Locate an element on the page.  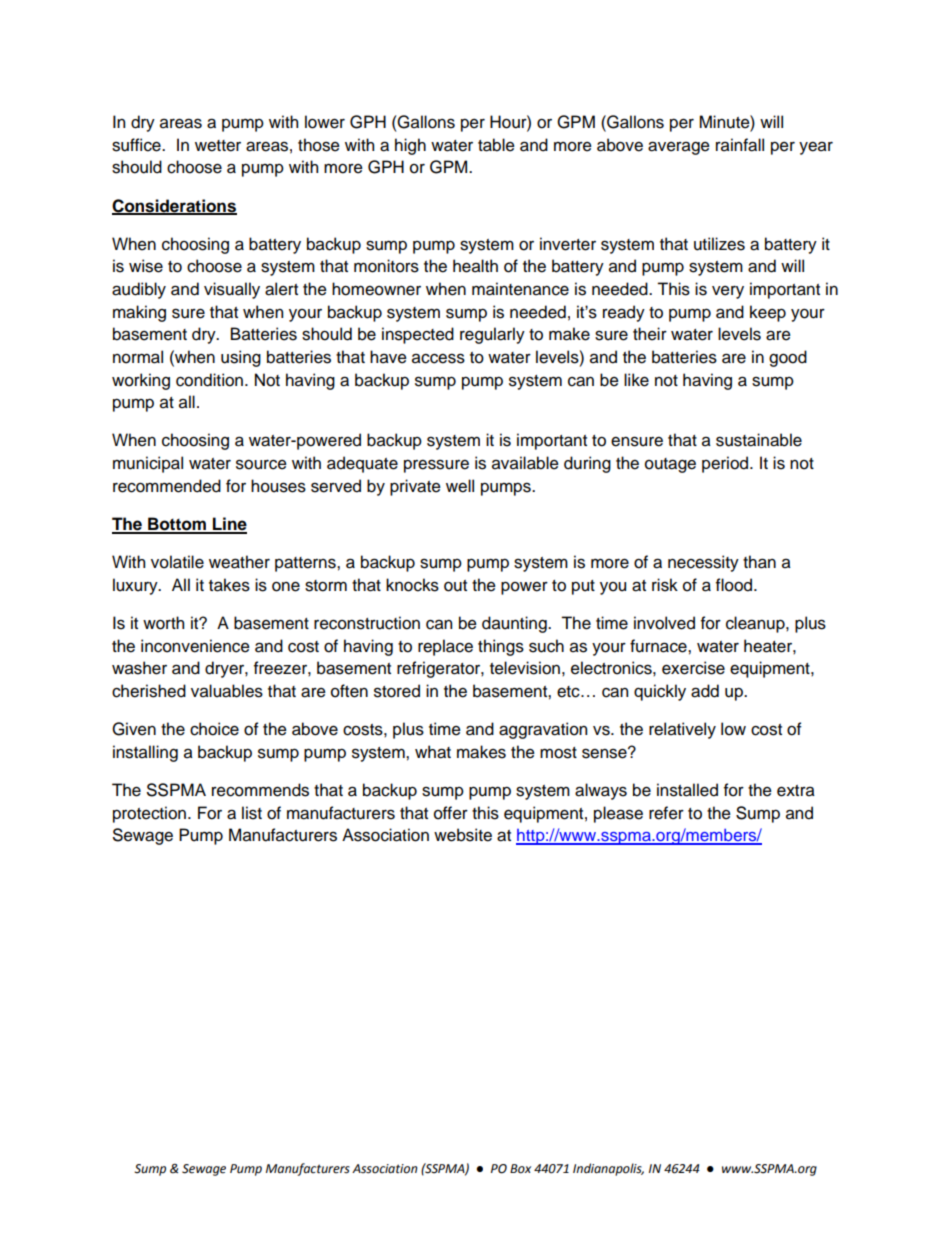
wetter is located at coordinates (218, 146).
